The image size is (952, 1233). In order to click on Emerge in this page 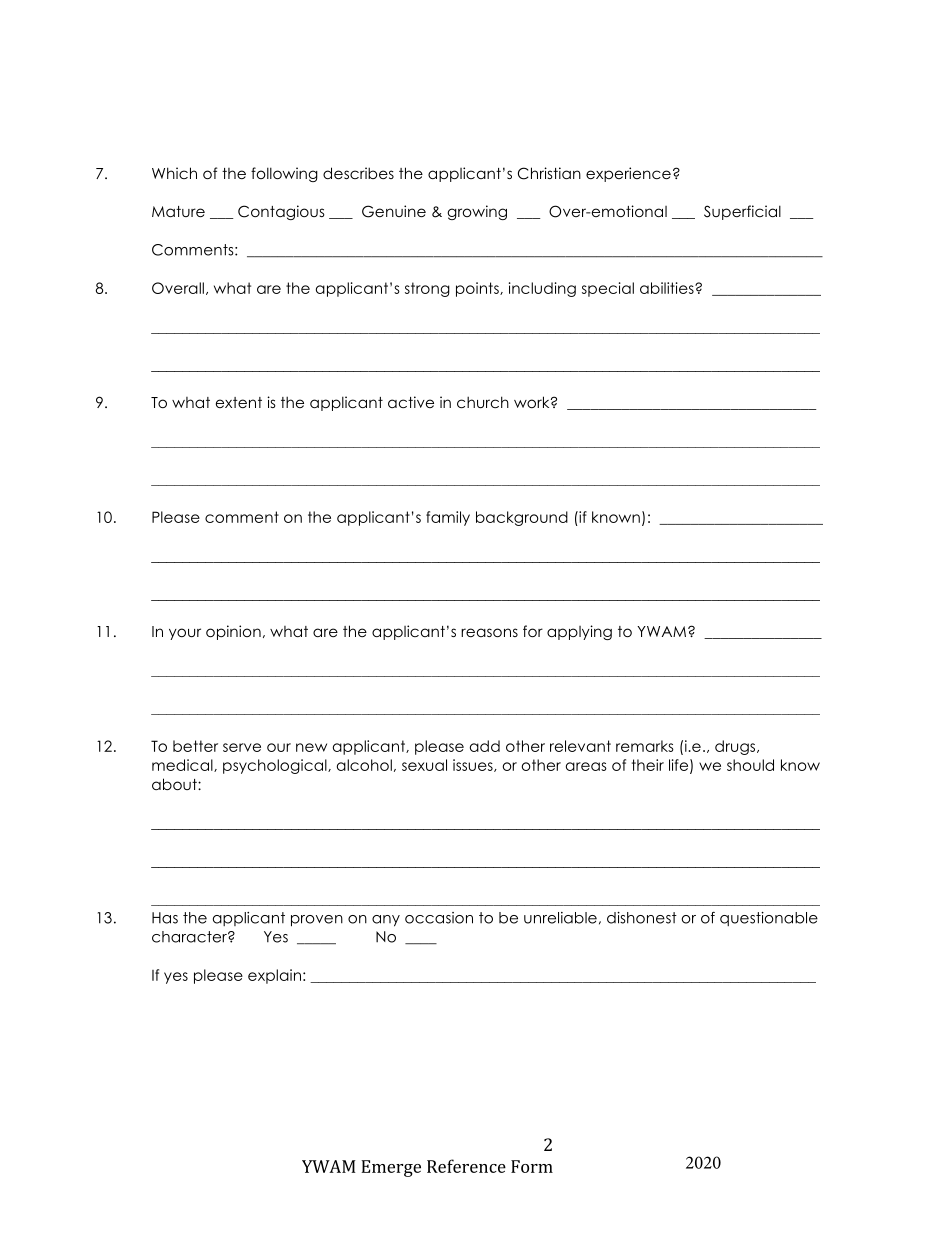, I will do `click(391, 1168)`.
